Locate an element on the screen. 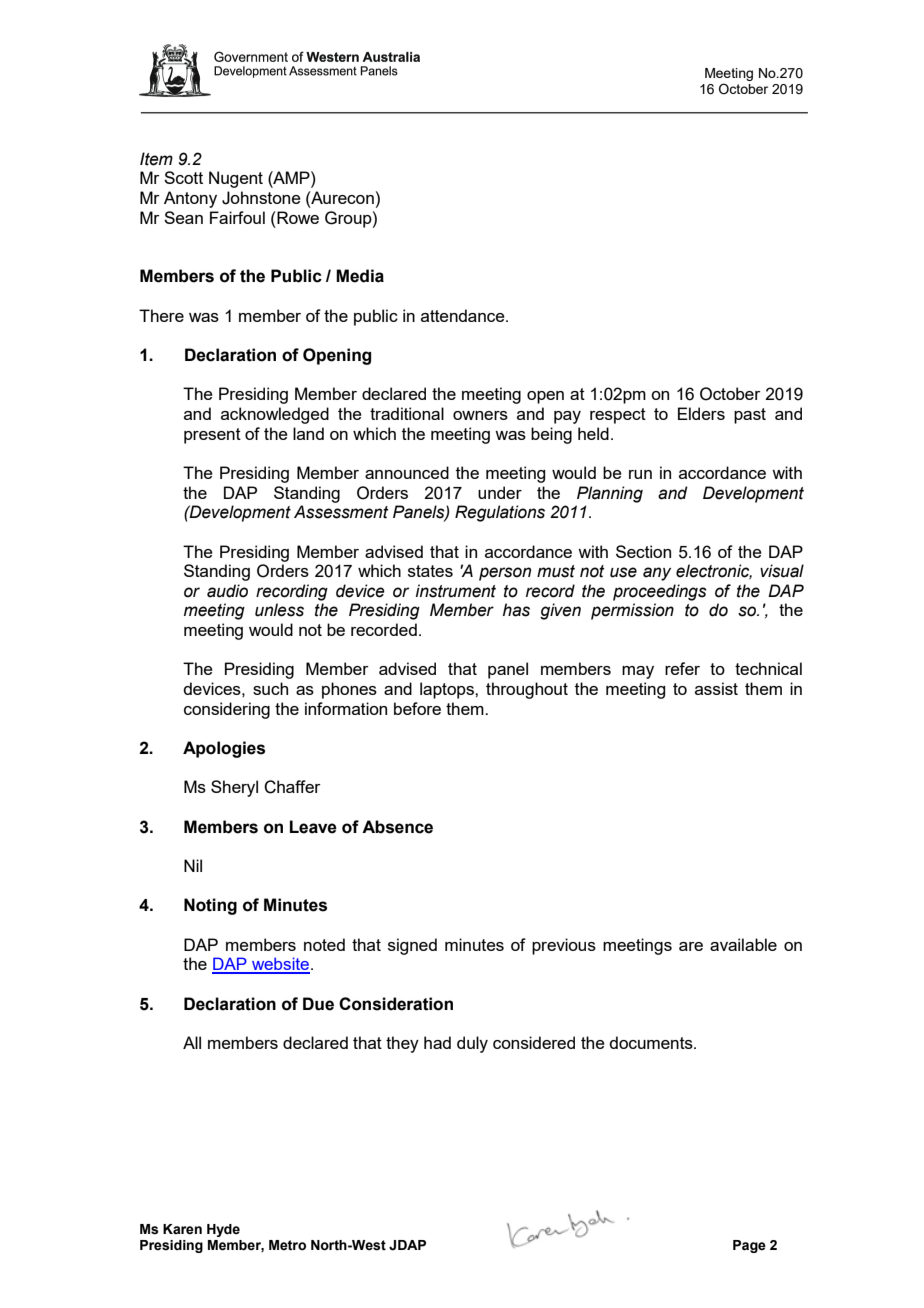  Regulations is located at coordinates (500, 513).
